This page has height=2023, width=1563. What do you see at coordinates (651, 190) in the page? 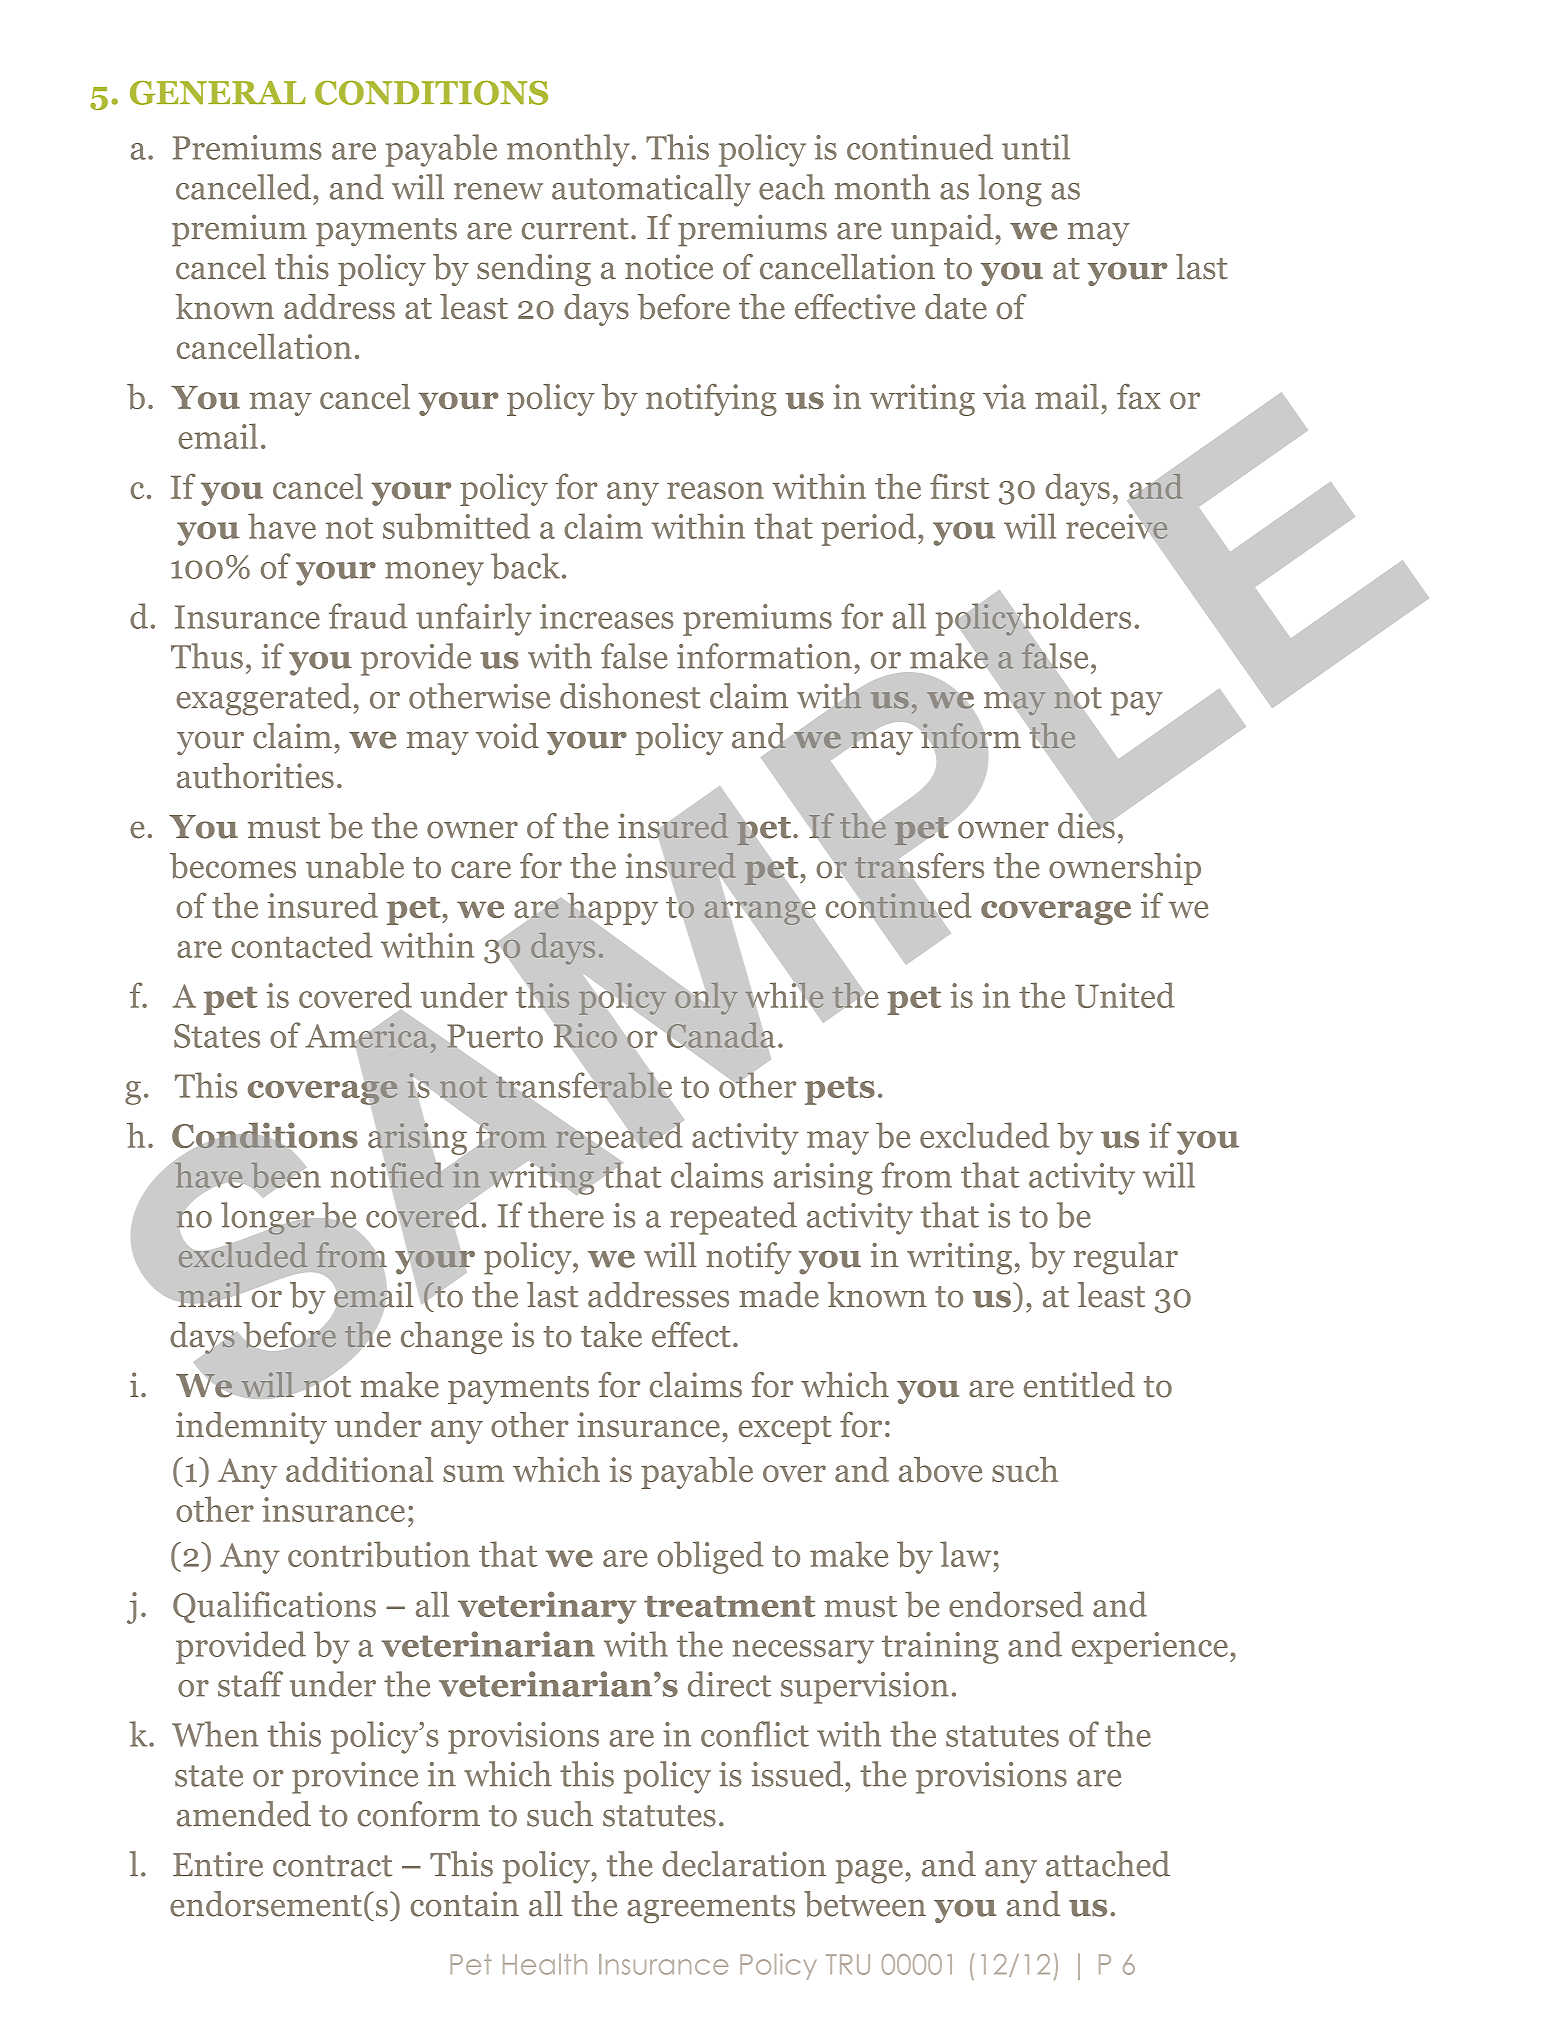
I see `automatically` at bounding box center [651, 190].
